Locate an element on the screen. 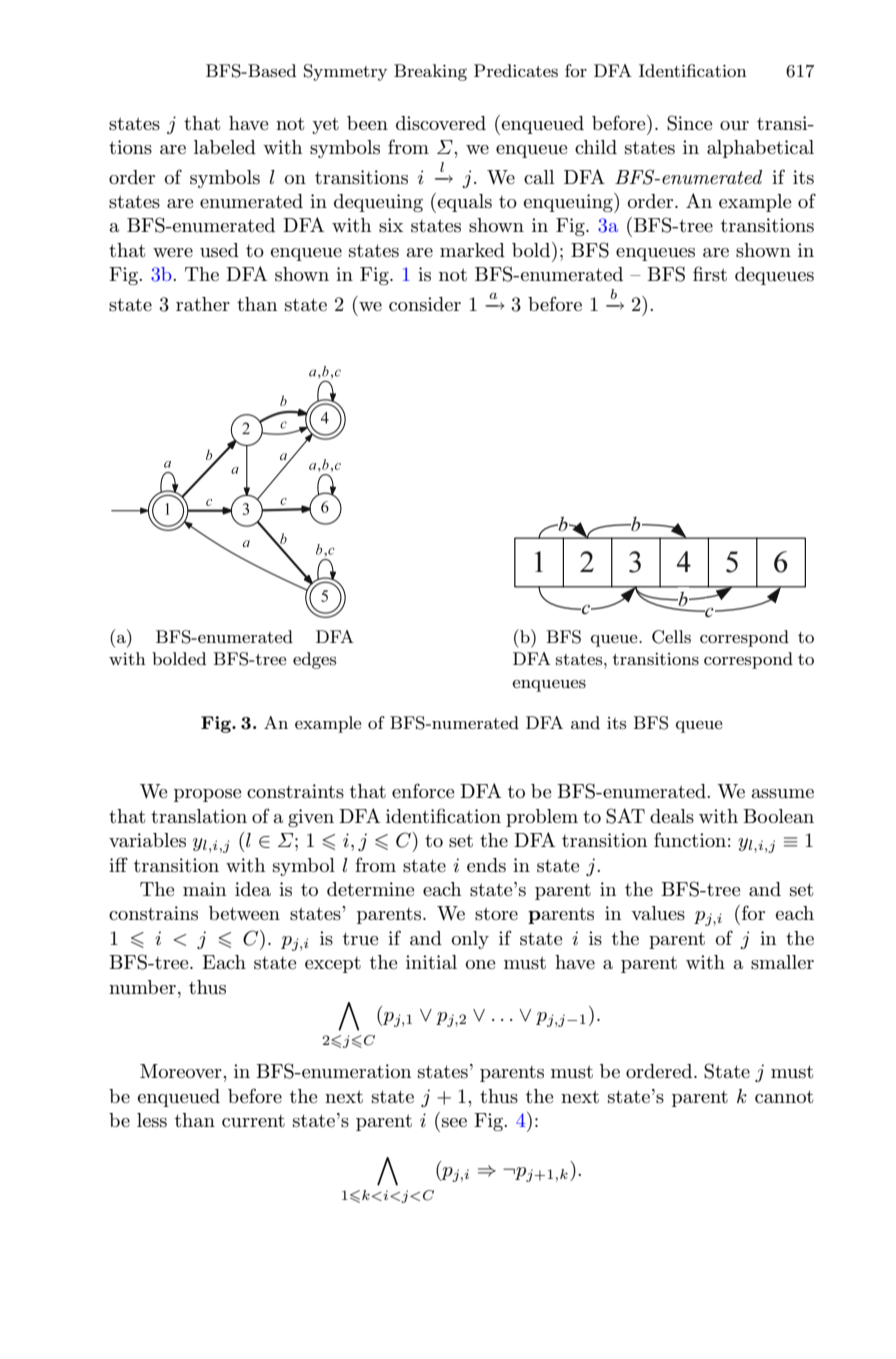 Image resolution: width=896 pixels, height=1359 pixels. discovered is located at coordinates (441, 123).
